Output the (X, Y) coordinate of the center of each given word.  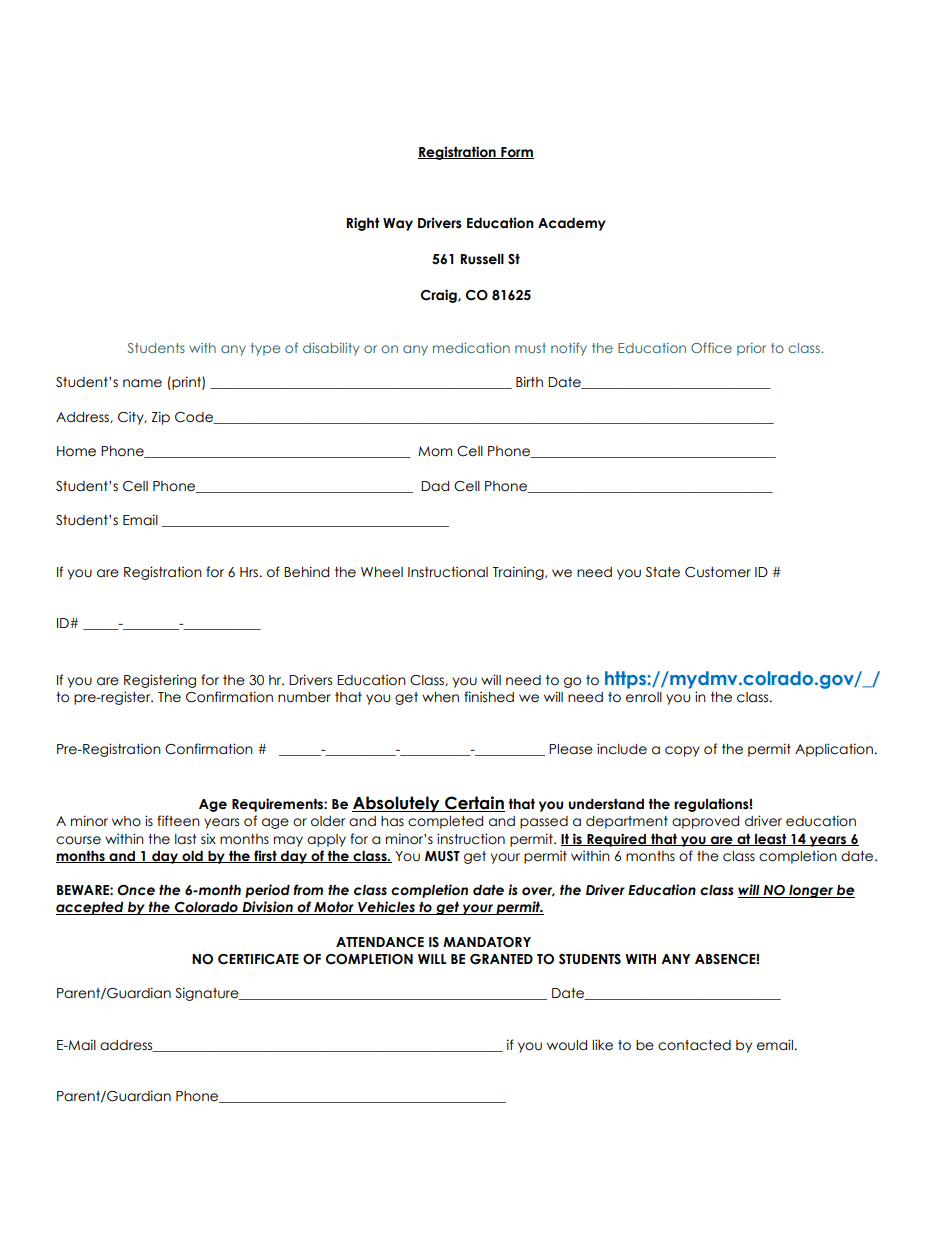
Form (516, 153)
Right (363, 224)
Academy (572, 224)
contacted (694, 1045)
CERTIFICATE (258, 959)
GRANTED (501, 959)
